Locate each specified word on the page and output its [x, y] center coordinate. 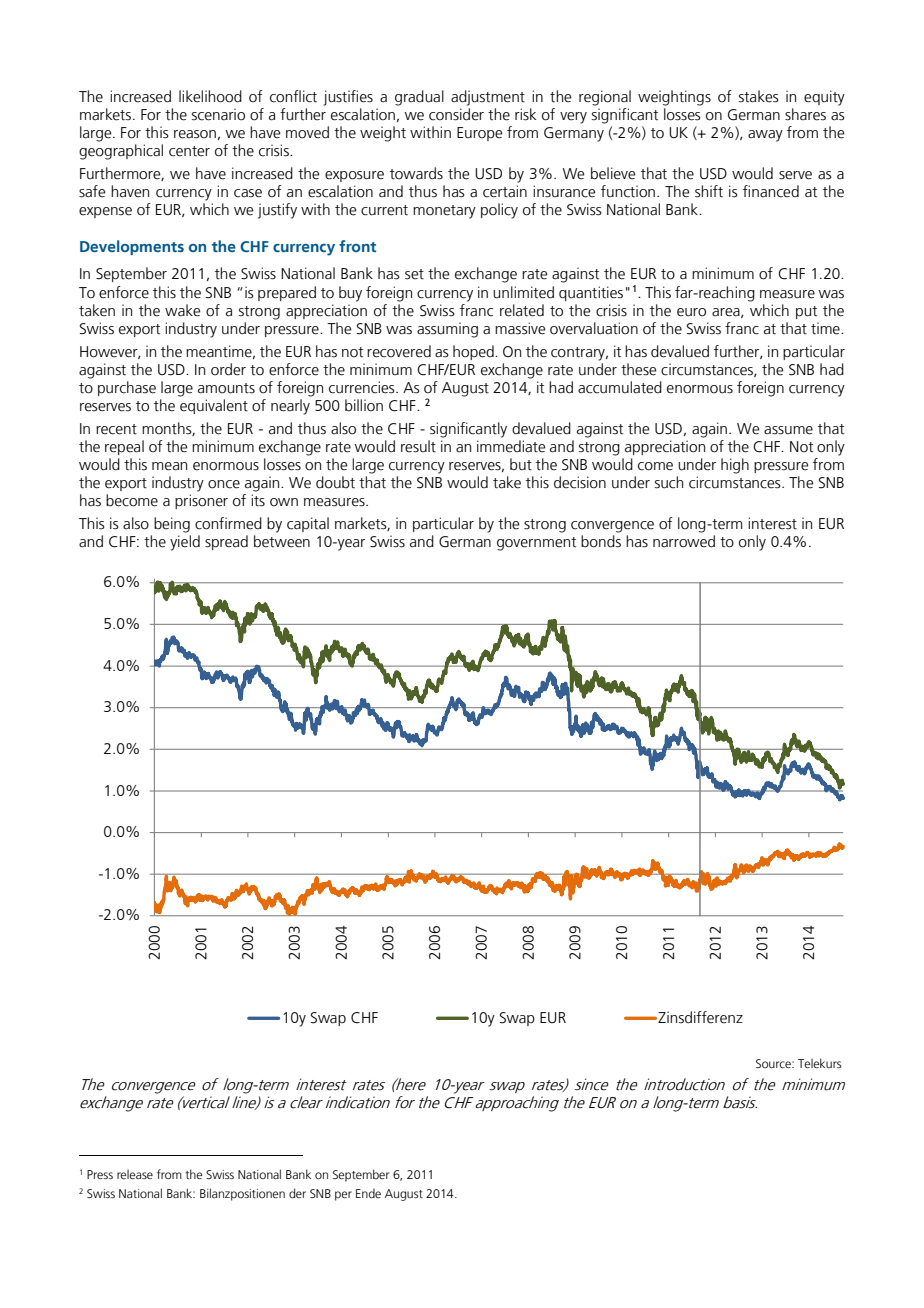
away [765, 136]
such [669, 482]
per [343, 1196]
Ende [368, 1193]
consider [456, 114]
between [282, 541]
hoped [474, 352]
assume [788, 430]
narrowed [684, 541]
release [135, 1174]
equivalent [214, 406]
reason [195, 134]
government [536, 544]
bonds [601, 541]
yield [185, 543]
